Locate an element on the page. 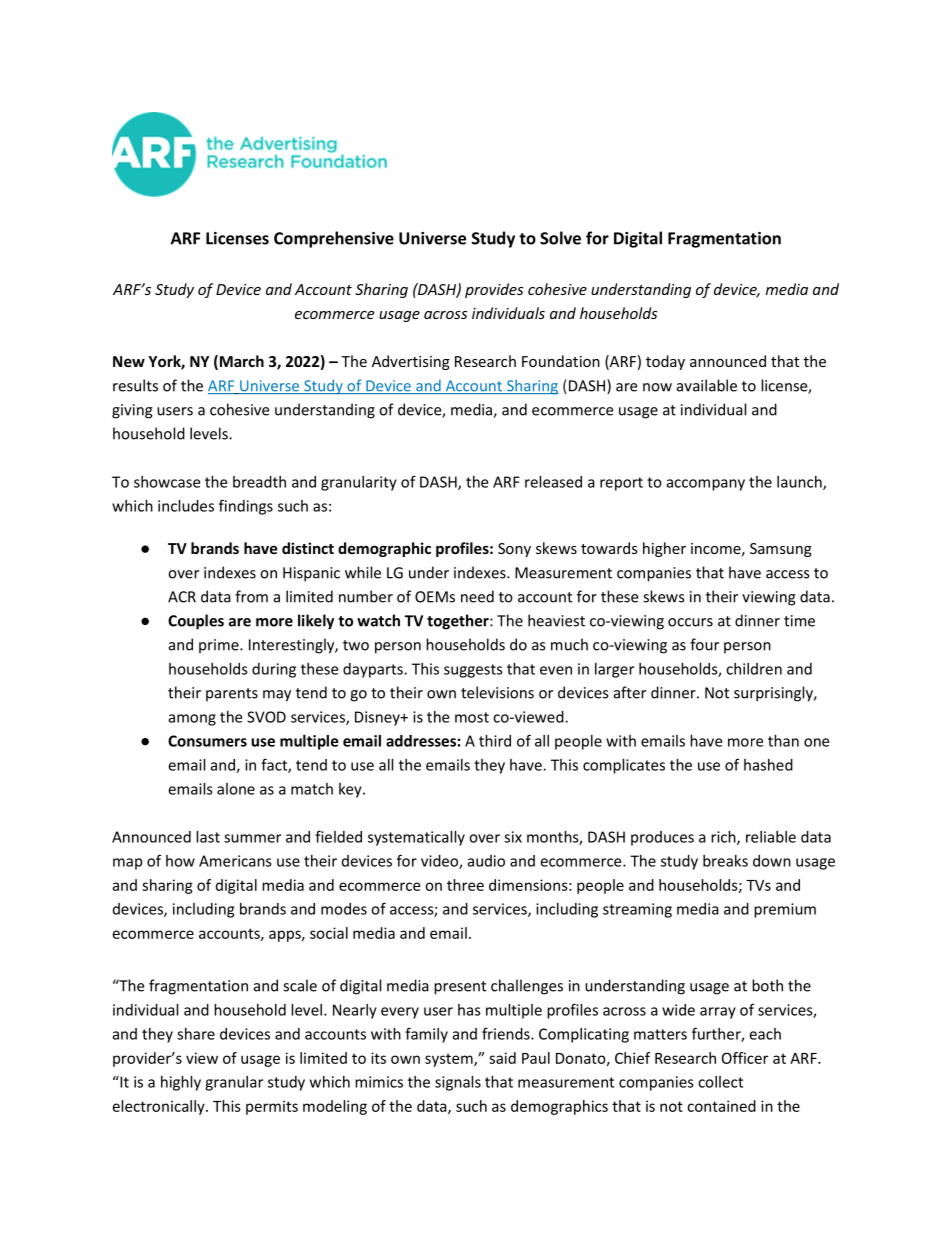 Image resolution: width=952 pixels, height=1233 pixels. Comprehensive is located at coordinates (334, 239).
